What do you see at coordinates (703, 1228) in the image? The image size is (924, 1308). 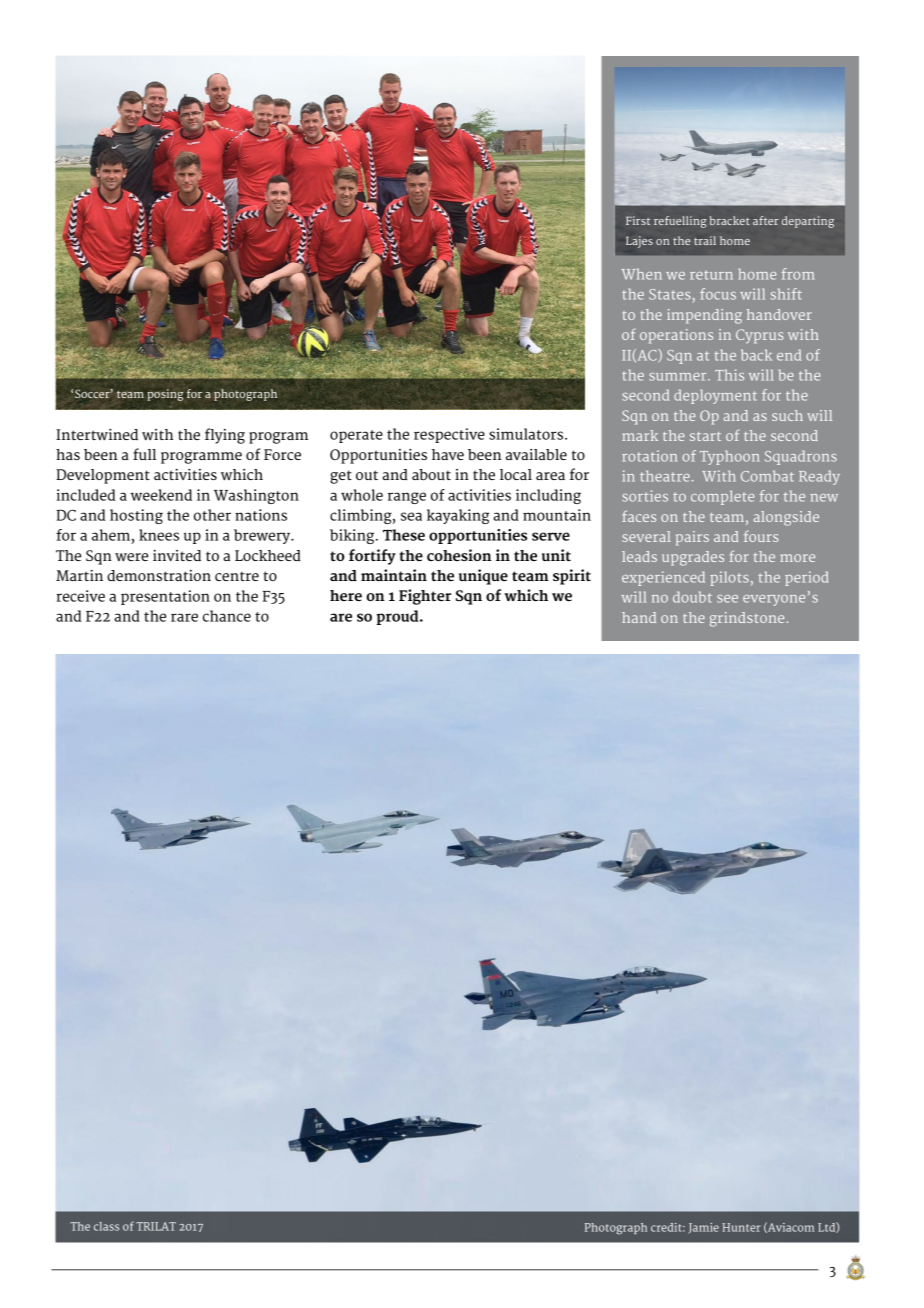 I see `Jamie` at bounding box center [703, 1228].
